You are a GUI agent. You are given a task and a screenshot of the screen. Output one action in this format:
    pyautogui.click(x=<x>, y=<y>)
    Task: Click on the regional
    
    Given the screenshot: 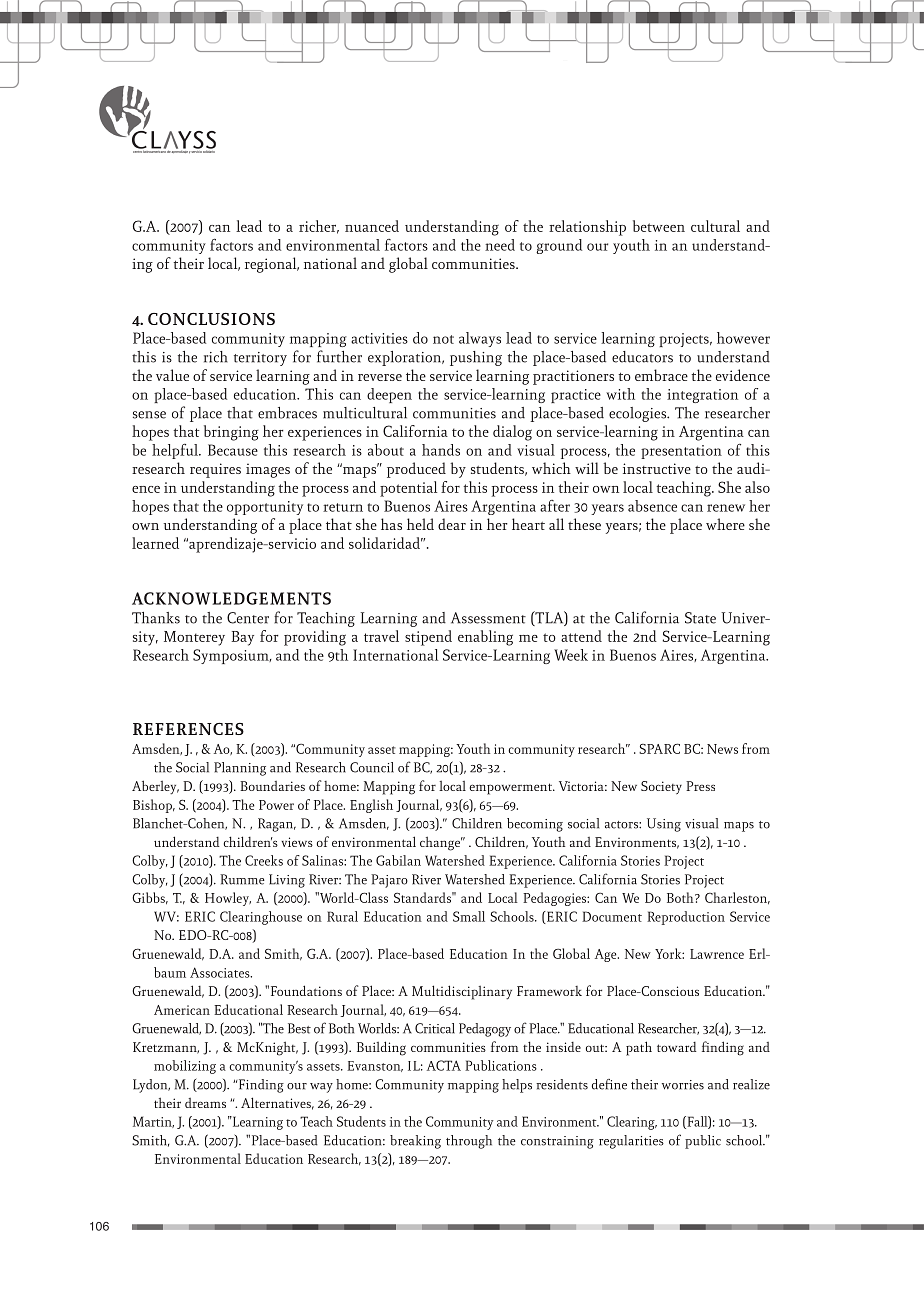 What is the action you would take?
    pyautogui.click(x=272, y=265)
